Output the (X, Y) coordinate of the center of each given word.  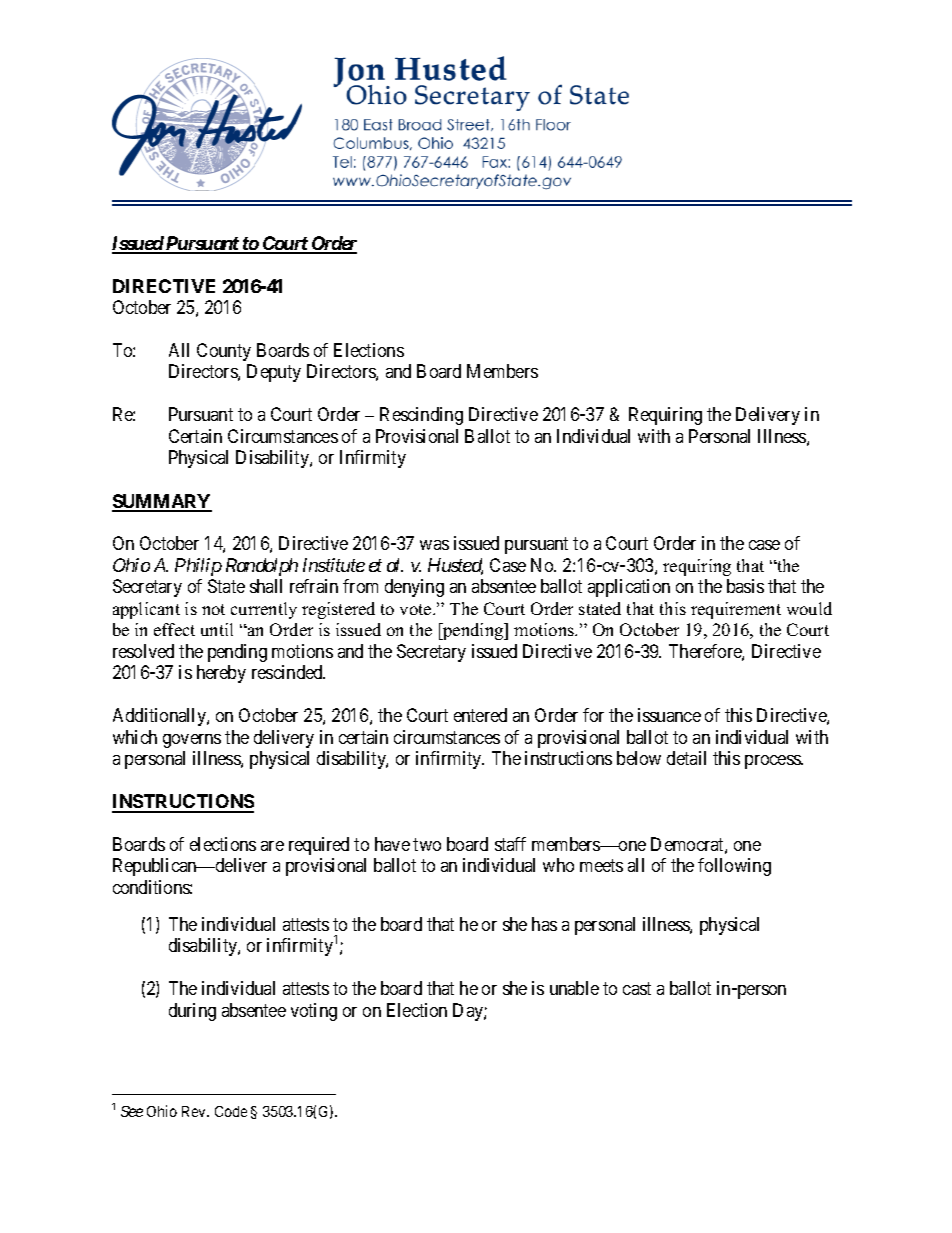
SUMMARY (162, 502)
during (192, 1012)
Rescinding (421, 416)
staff (510, 844)
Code (231, 1111)
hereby (221, 674)
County (224, 352)
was (434, 545)
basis (745, 586)
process (773, 762)
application (629, 588)
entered (480, 715)
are (272, 846)
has (544, 924)
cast (637, 989)
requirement (736, 610)
